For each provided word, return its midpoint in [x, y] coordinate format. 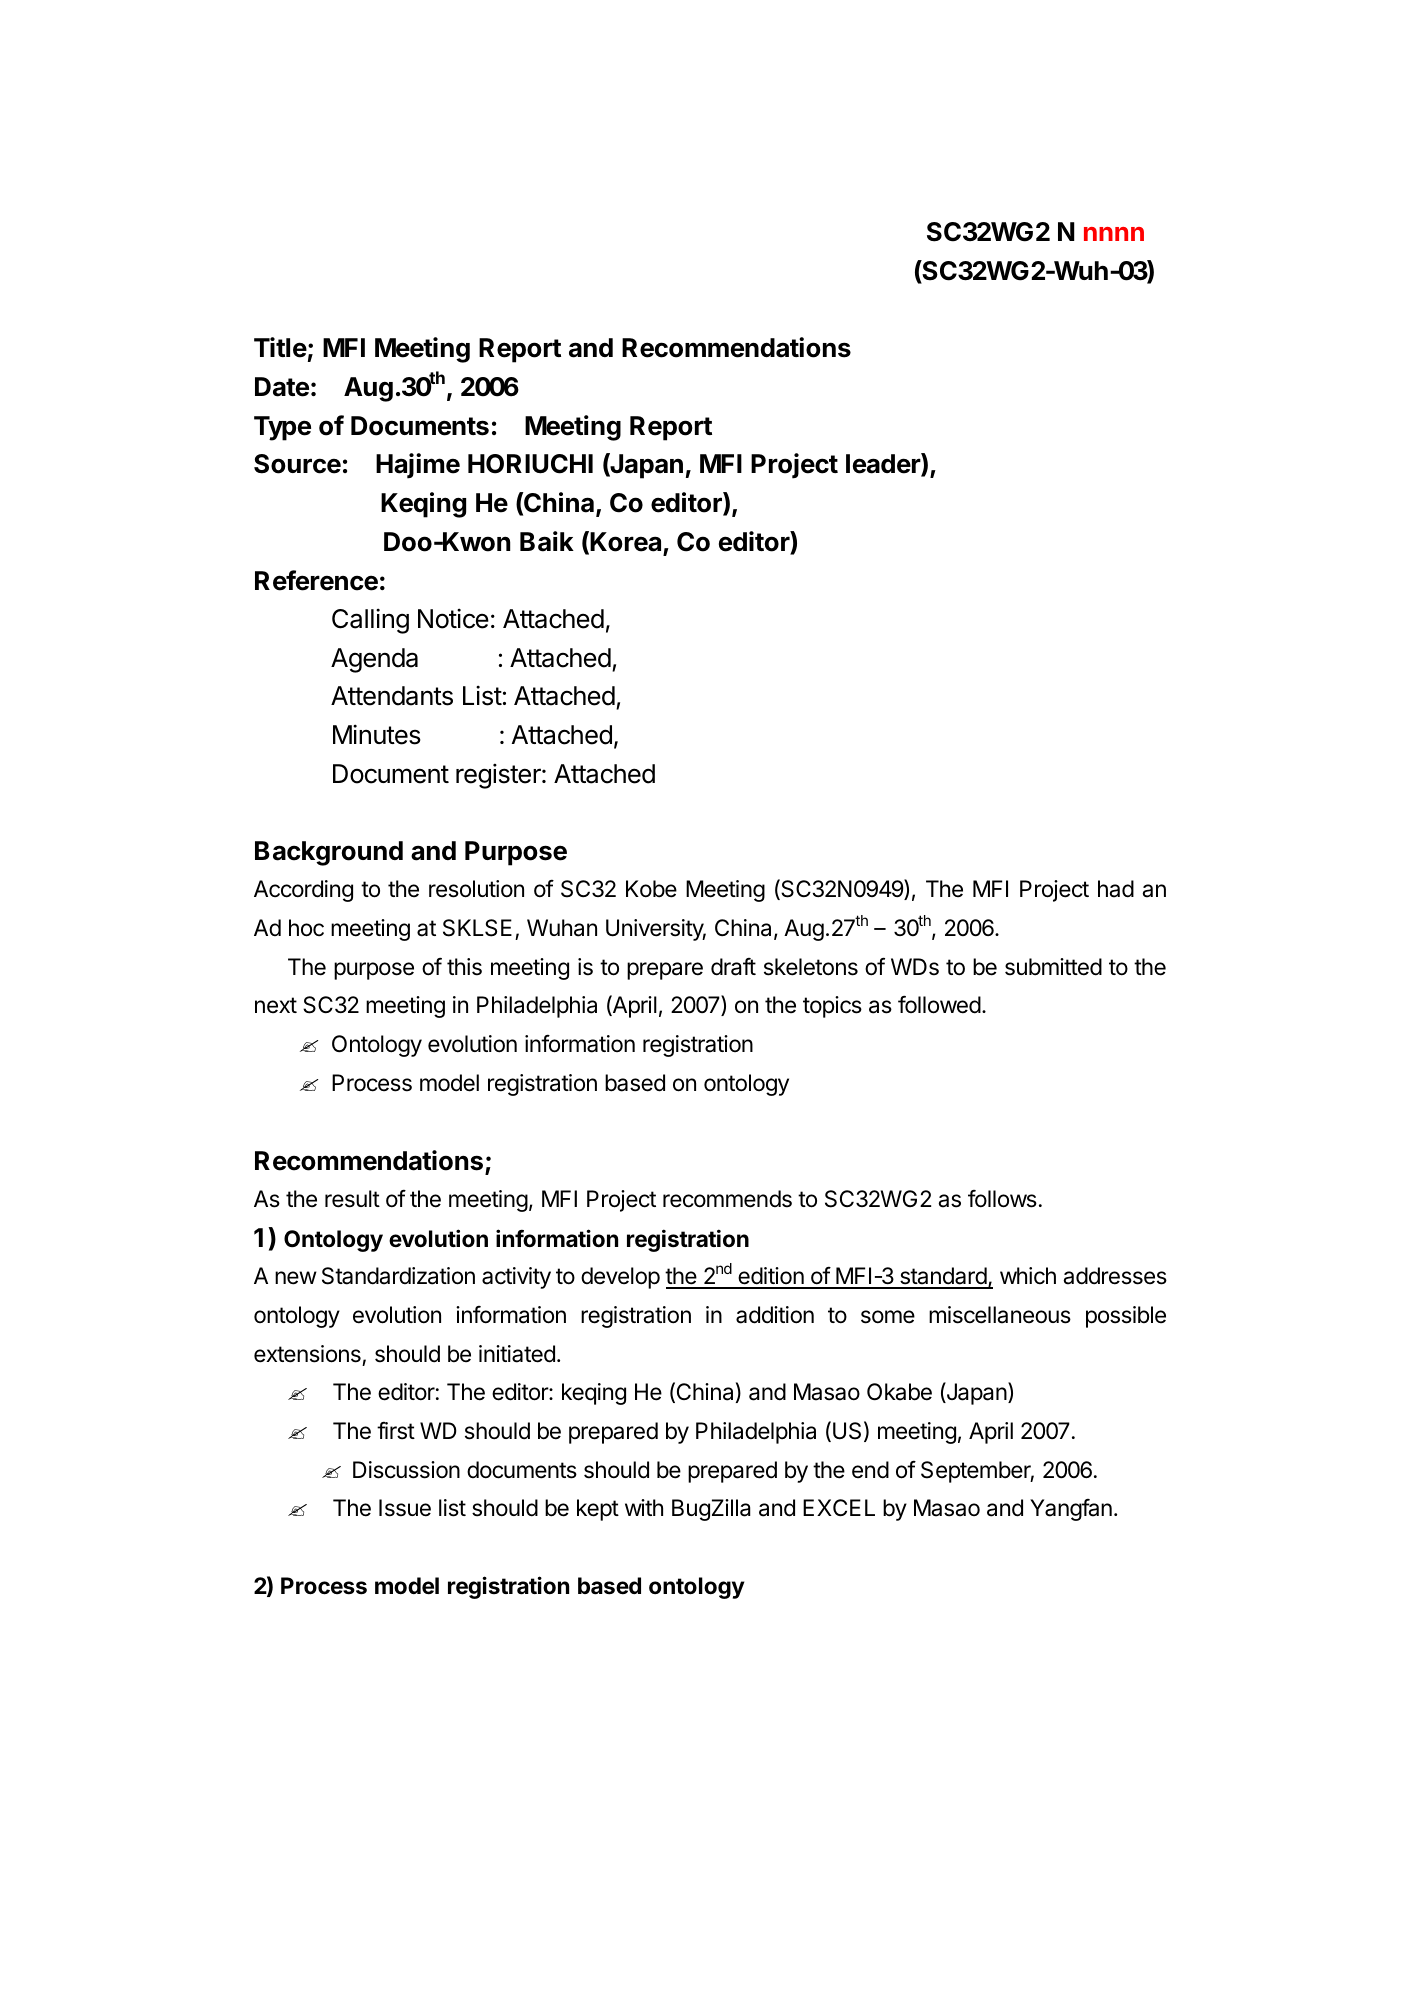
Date [282, 387]
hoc [306, 928]
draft [733, 967]
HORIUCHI [530, 464]
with [644, 1507]
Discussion [406, 1470]
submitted [1053, 967]
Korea [625, 542]
